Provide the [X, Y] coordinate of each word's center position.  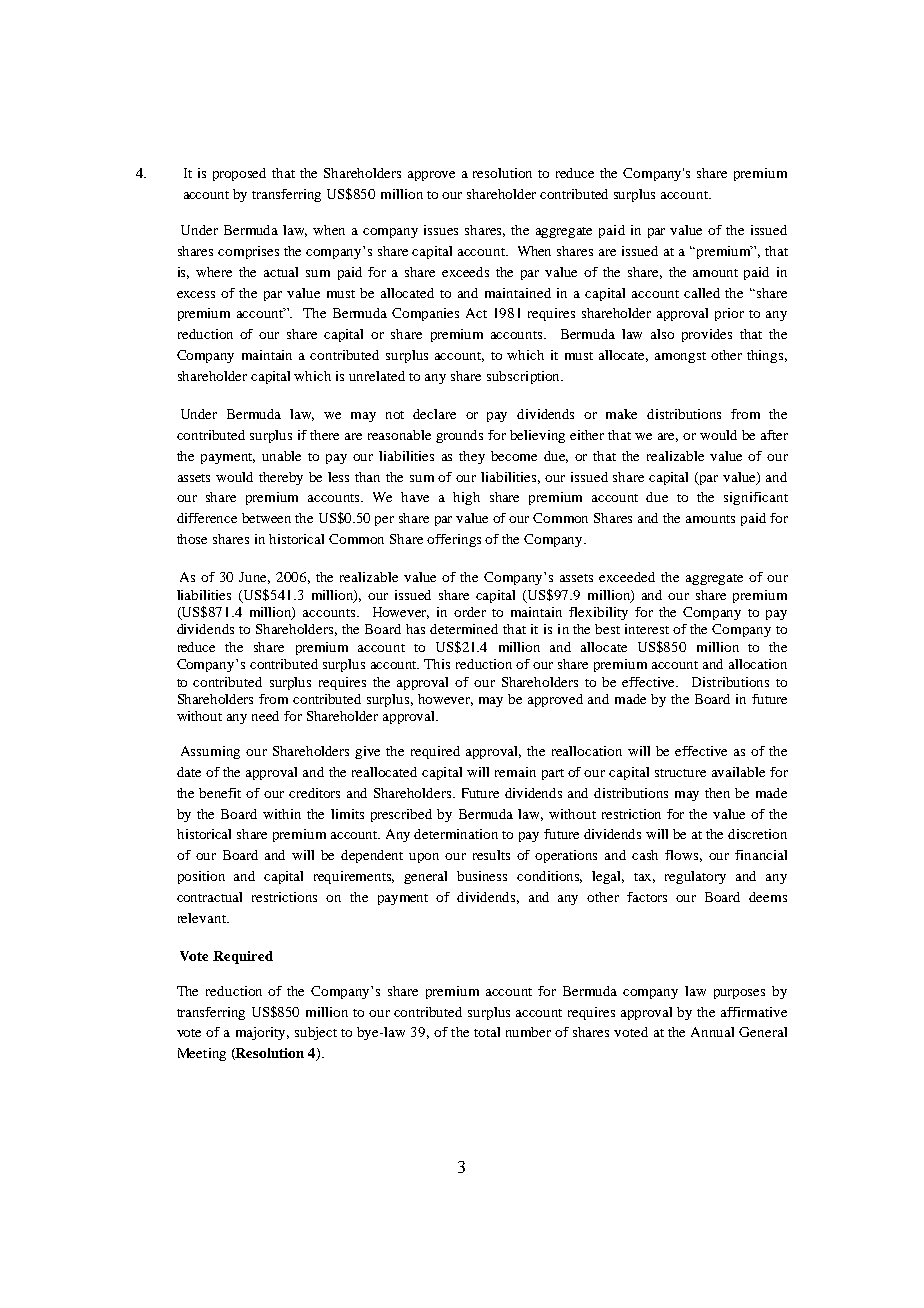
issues [441, 230]
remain [515, 772]
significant [756, 498]
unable [281, 456]
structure [680, 773]
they [472, 457]
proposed [239, 174]
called [702, 293]
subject [316, 1033]
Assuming [210, 752]
